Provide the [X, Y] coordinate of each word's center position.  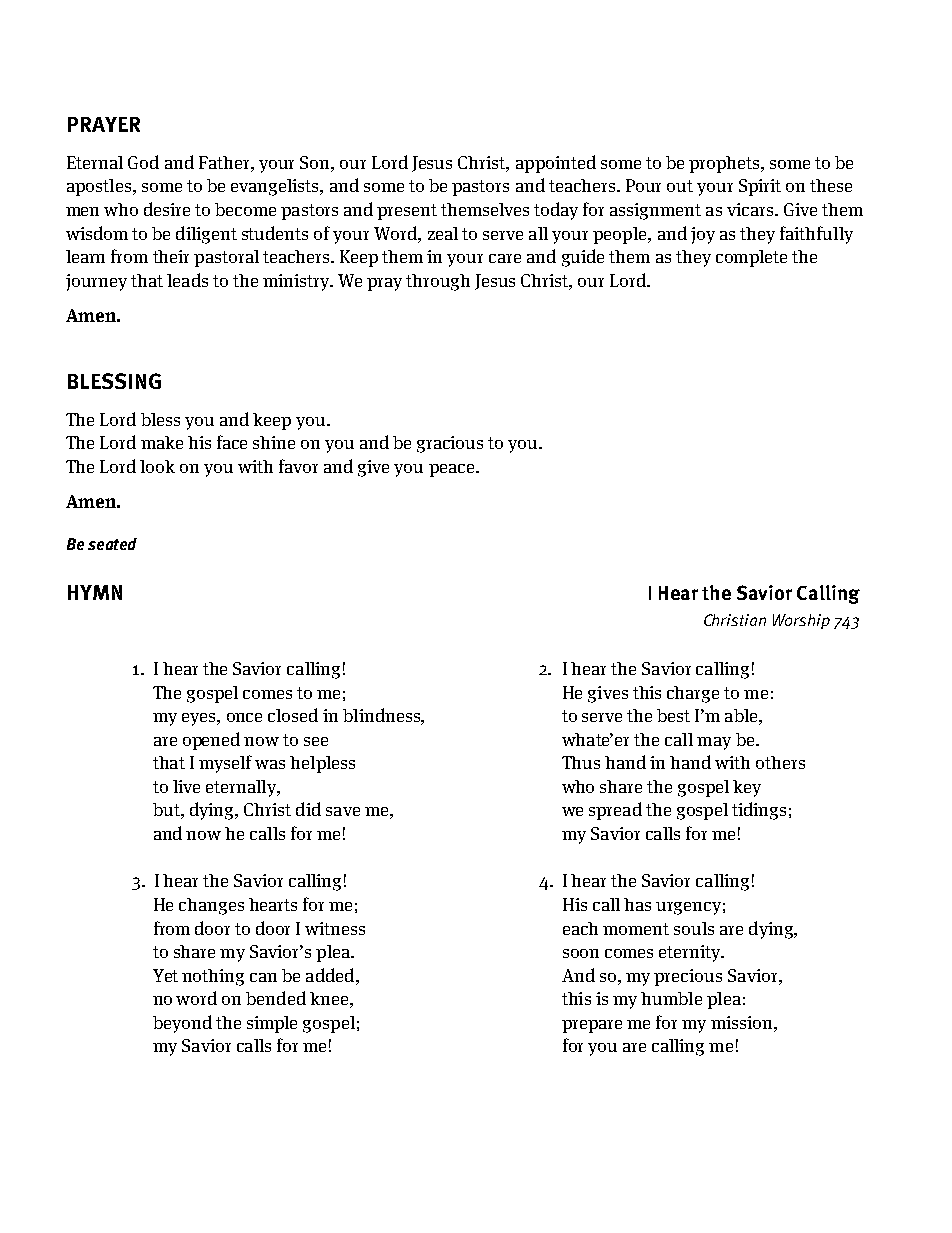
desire [167, 209]
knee [329, 998]
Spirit [760, 187]
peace [453, 470]
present [407, 212]
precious [688, 977]
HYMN [95, 592]
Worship [801, 621]
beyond [182, 1024]
